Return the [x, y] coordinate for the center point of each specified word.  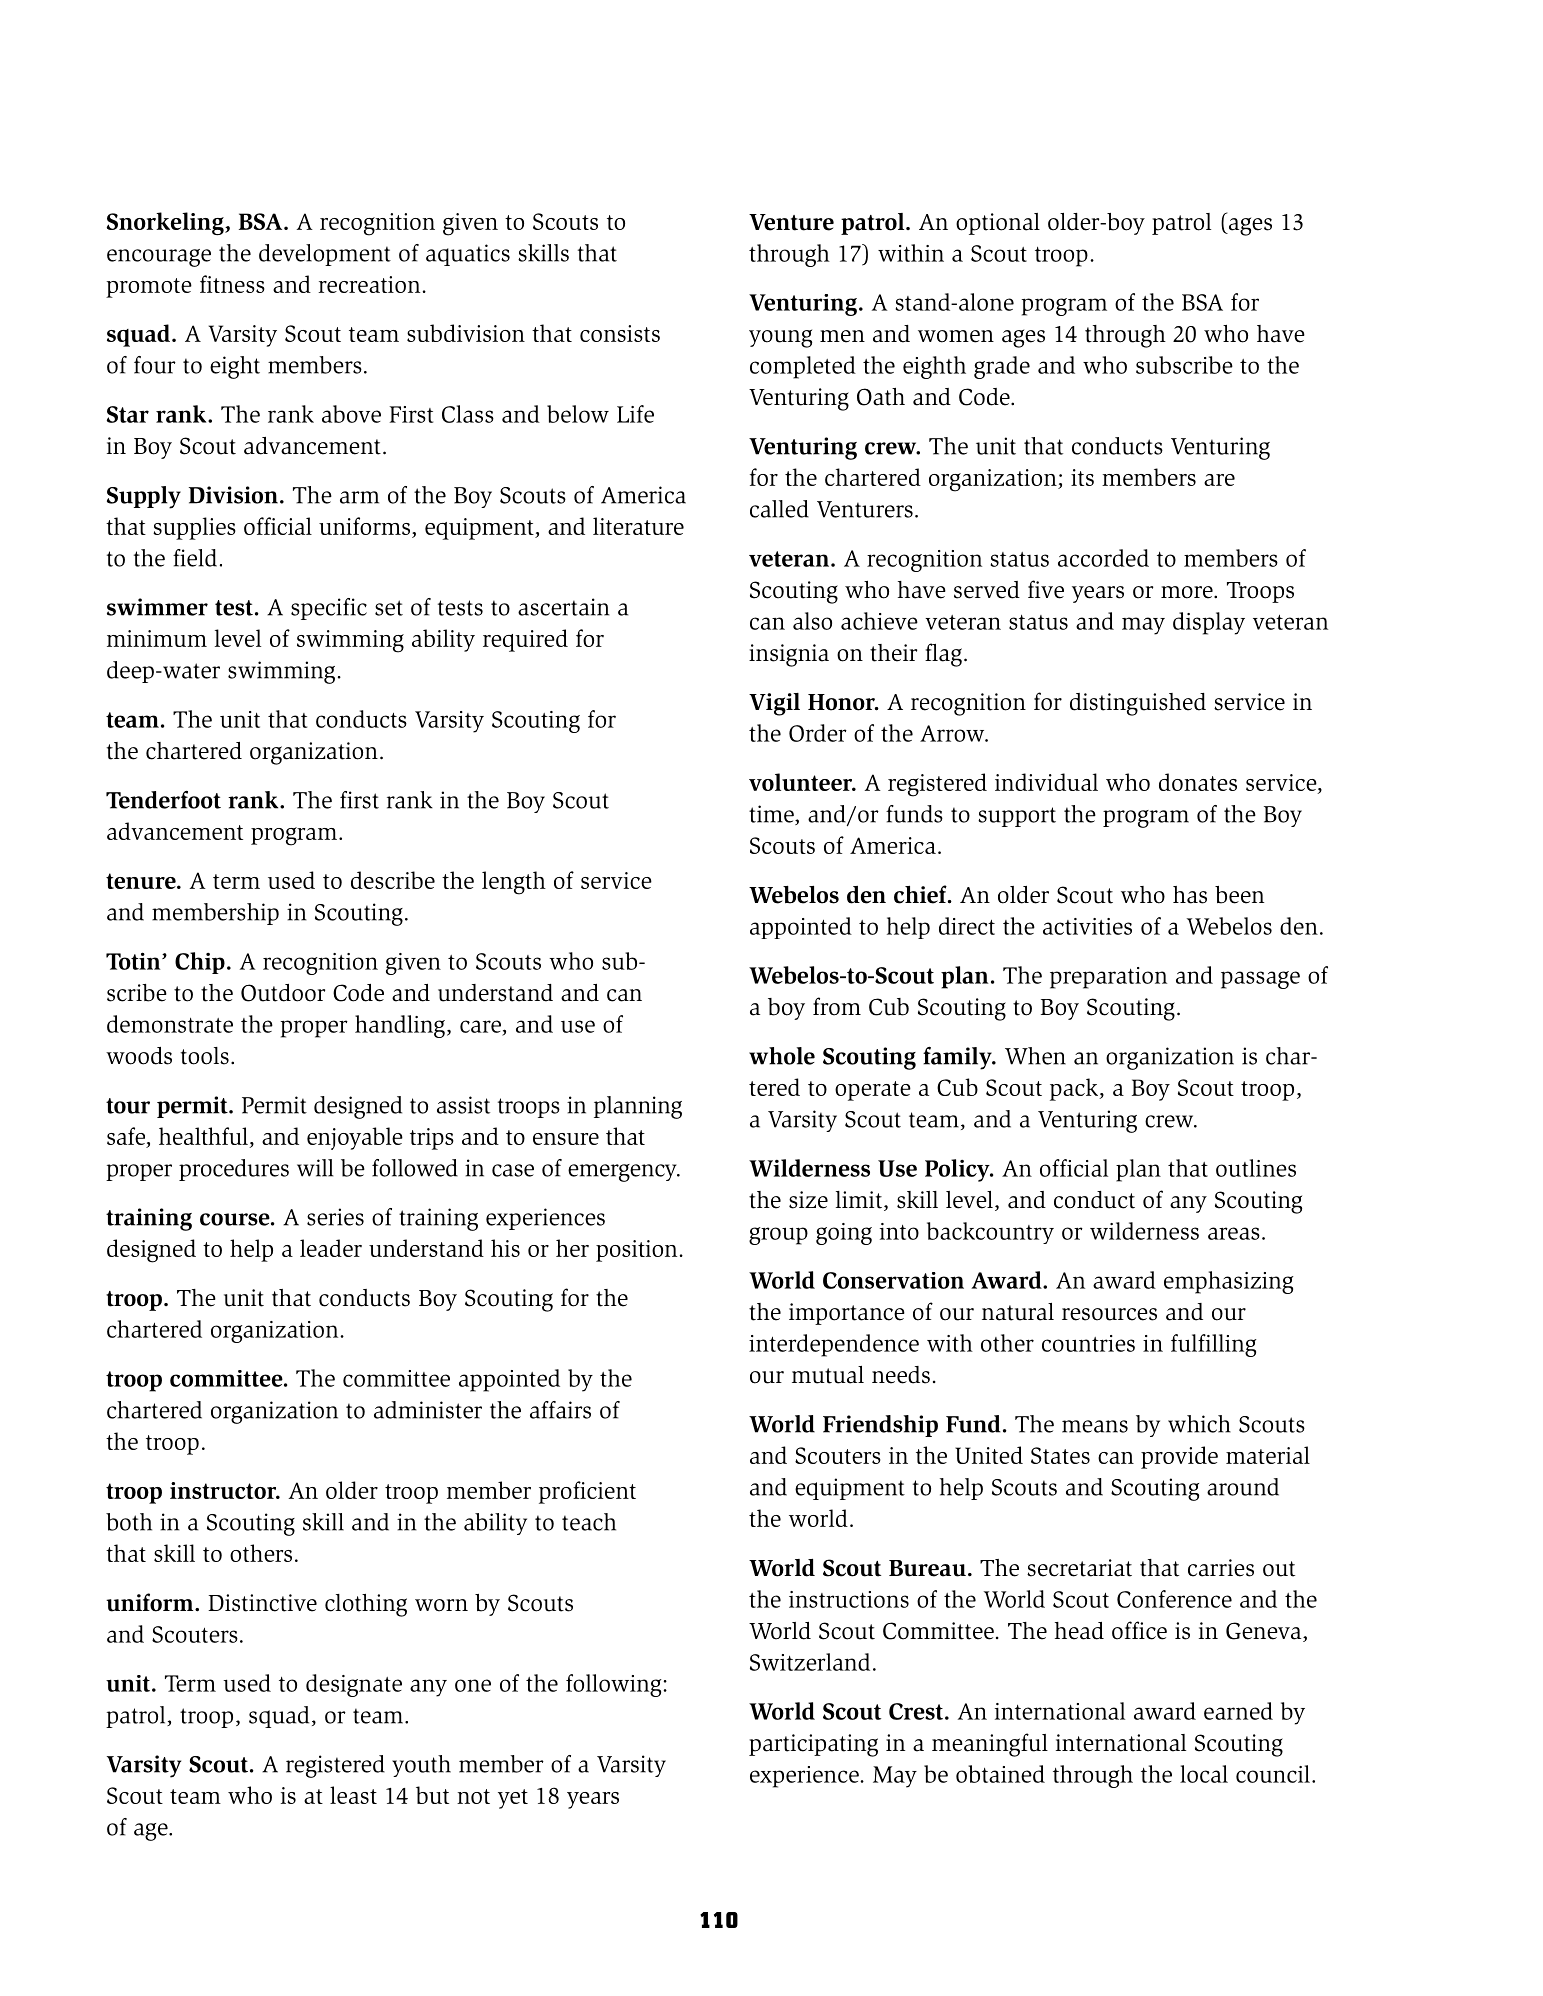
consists [620, 333]
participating [813, 1745]
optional [998, 224]
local [1204, 1774]
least [353, 1795]
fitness [232, 284]
